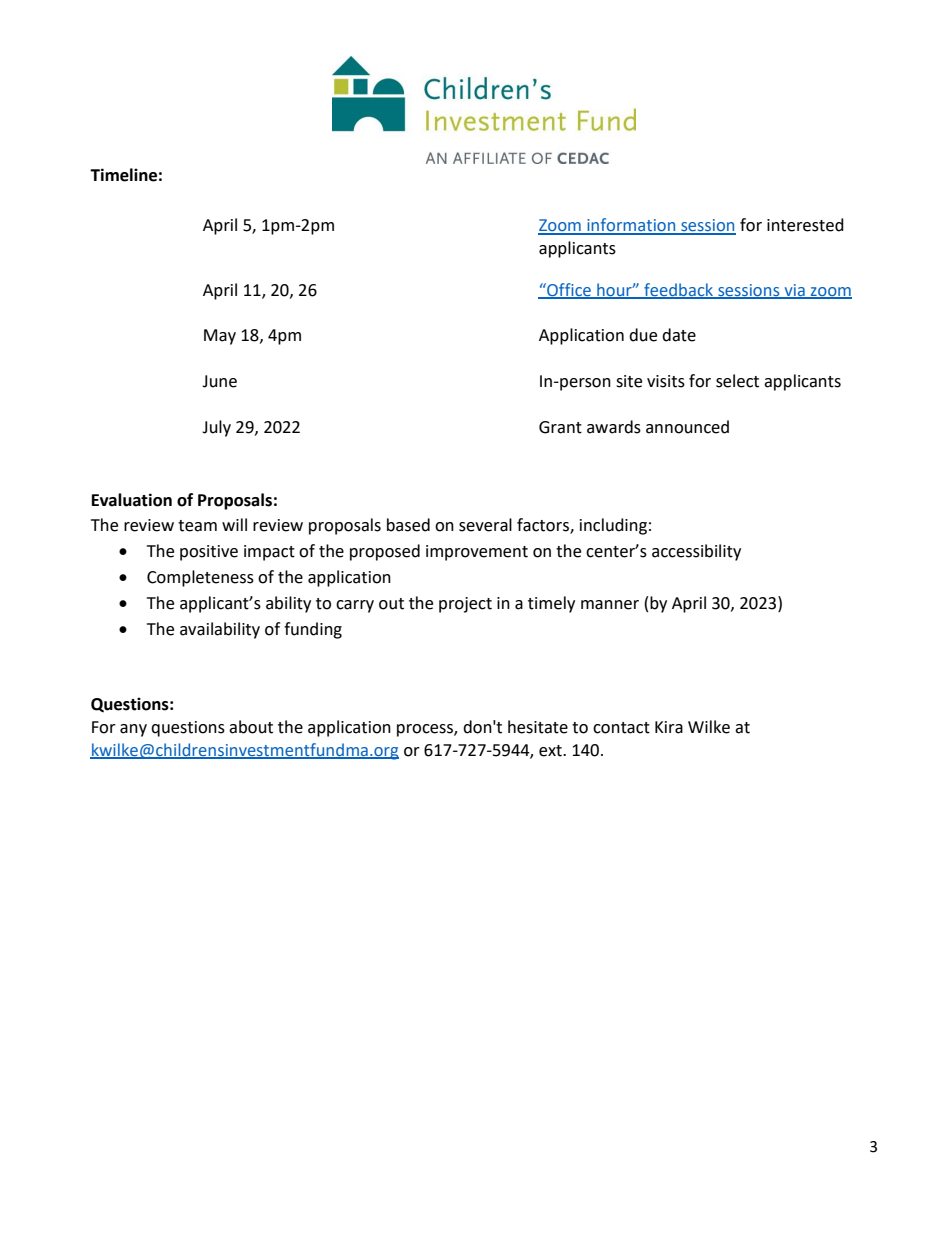 This screenshot has height=1233, width=952. I want to click on several, so click(485, 525).
